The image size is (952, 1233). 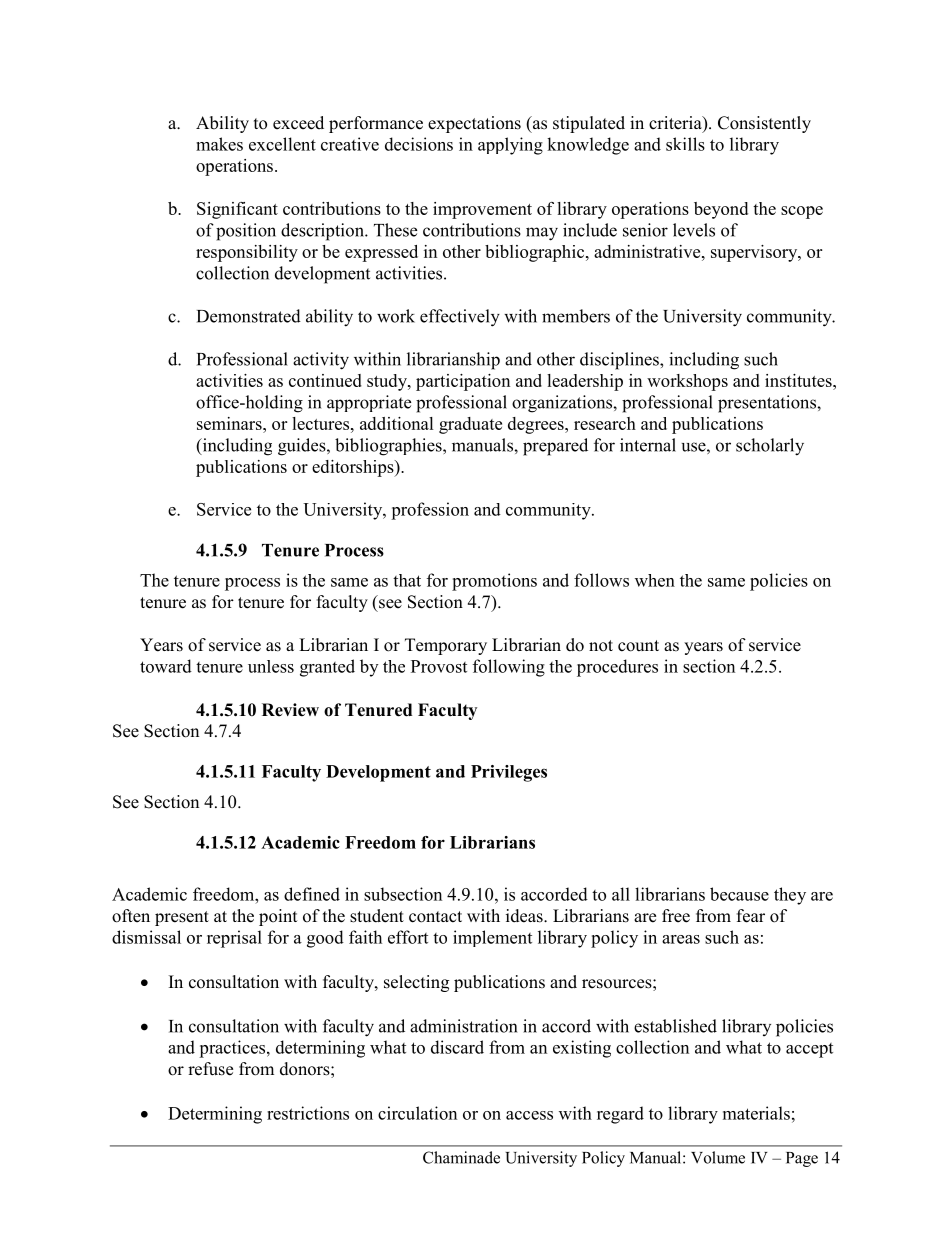 What do you see at coordinates (638, 646) in the page?
I see `count` at bounding box center [638, 646].
